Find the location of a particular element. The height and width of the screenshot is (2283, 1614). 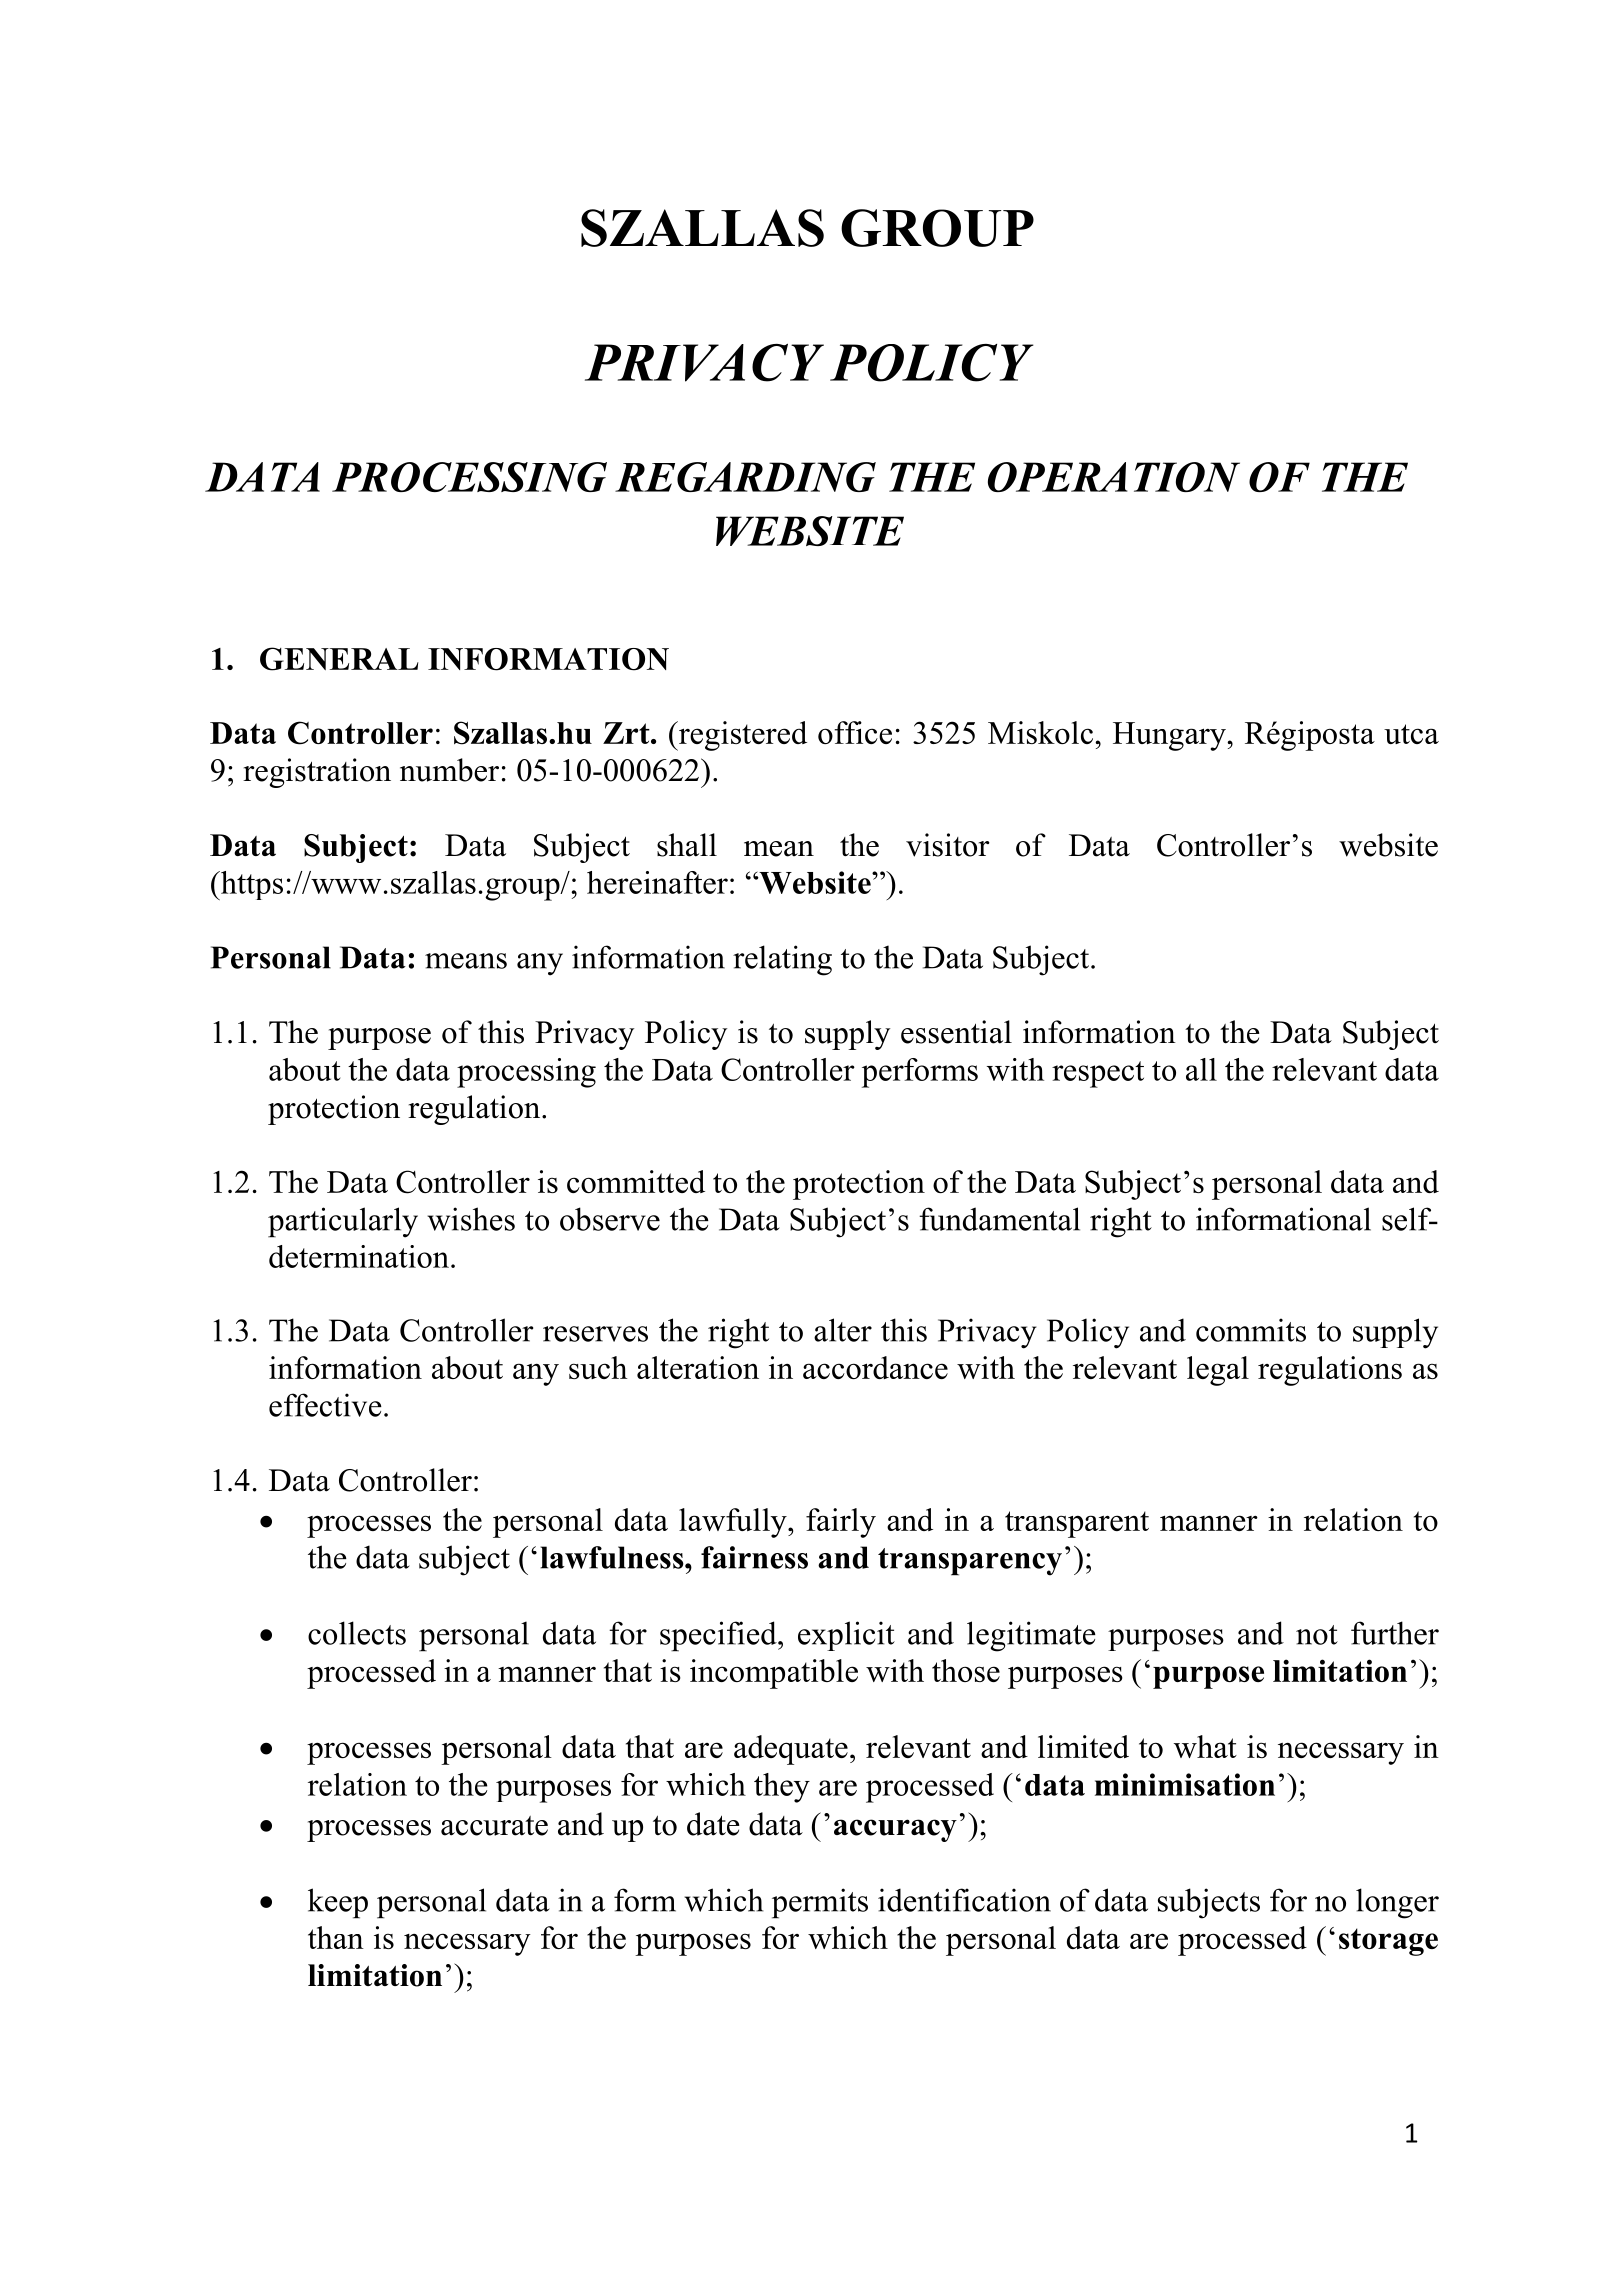

wishes is located at coordinates (471, 1219).
